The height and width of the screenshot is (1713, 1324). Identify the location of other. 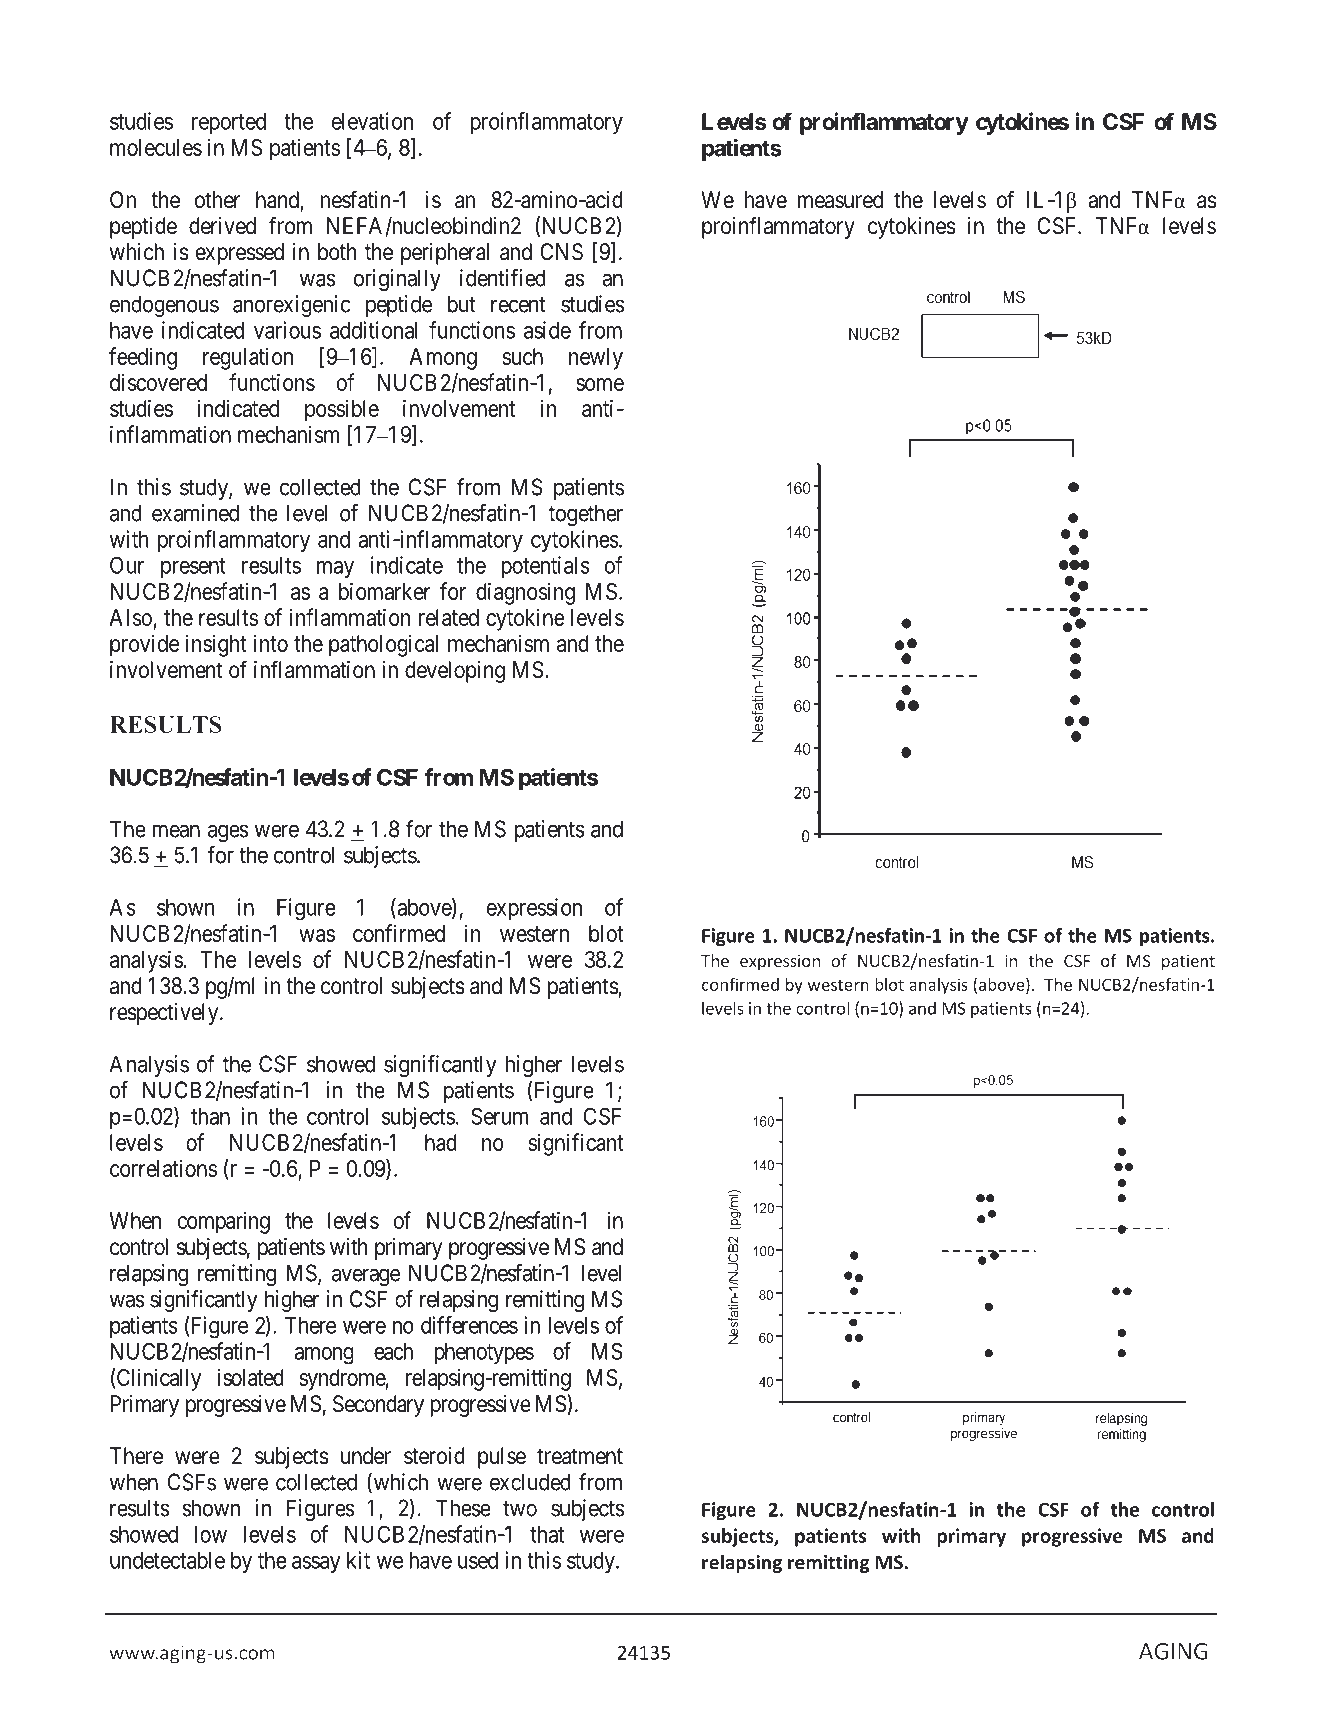
(217, 200).
